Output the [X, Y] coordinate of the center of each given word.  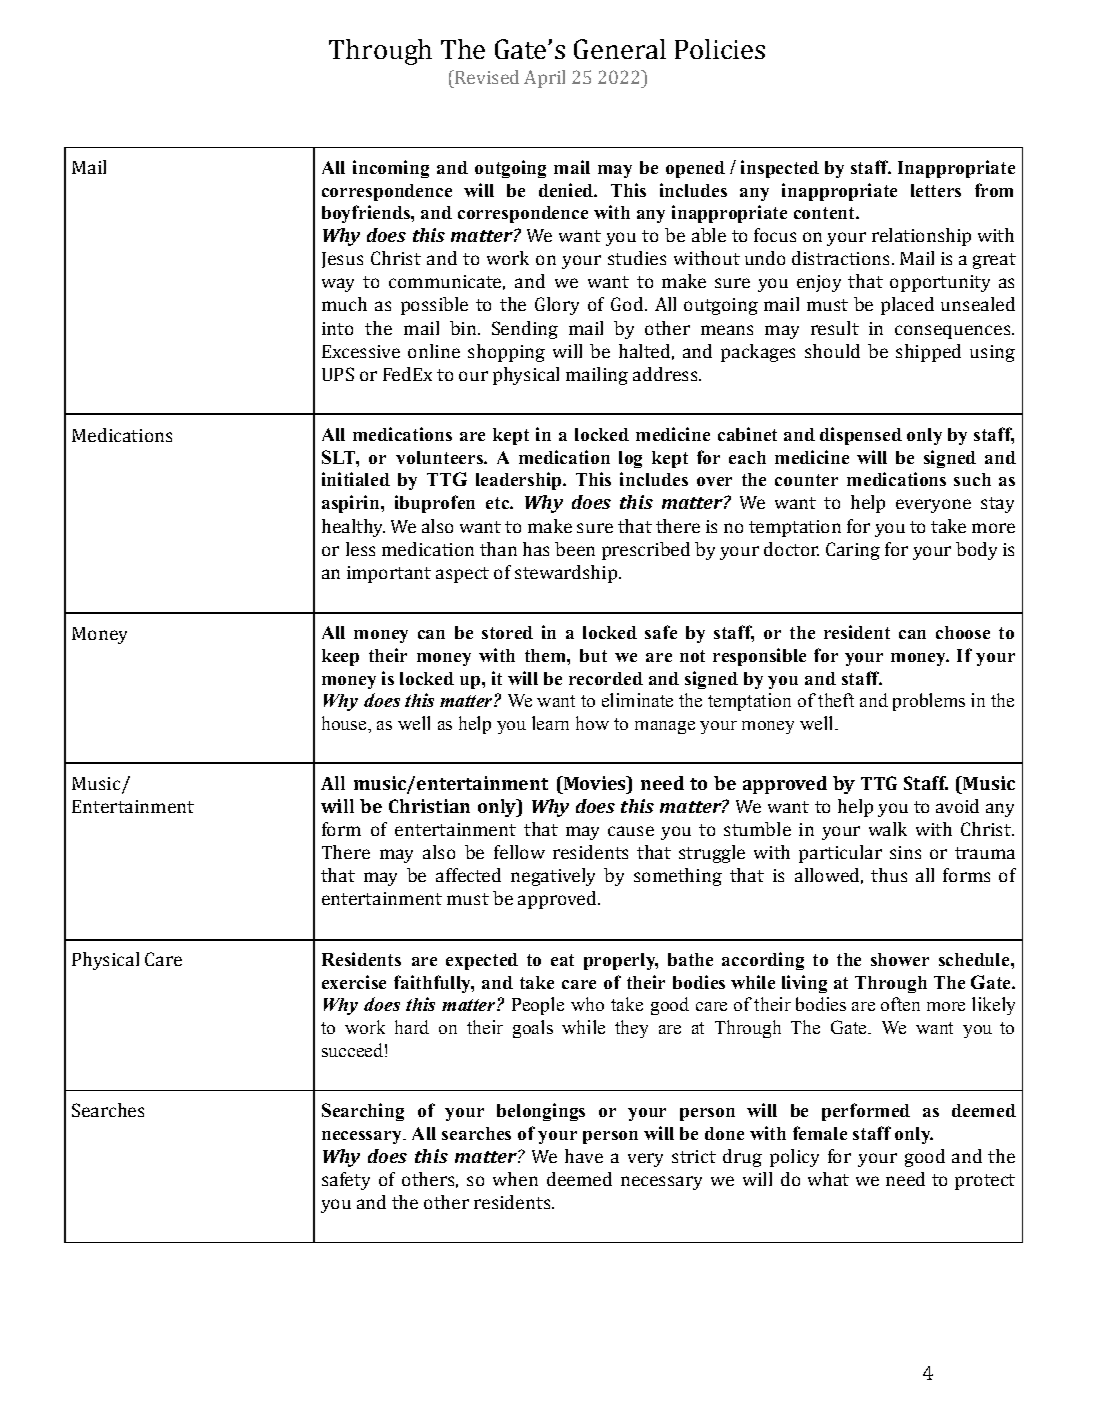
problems [929, 702]
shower [900, 959]
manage [665, 727]
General [620, 49]
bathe [690, 959]
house [345, 723]
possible [434, 306]
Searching [363, 1112]
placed [907, 306]
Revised [486, 77]
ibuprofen [435, 504]
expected [482, 961]
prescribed [646, 551]
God [627, 304]
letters [936, 190]
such [972, 479]
